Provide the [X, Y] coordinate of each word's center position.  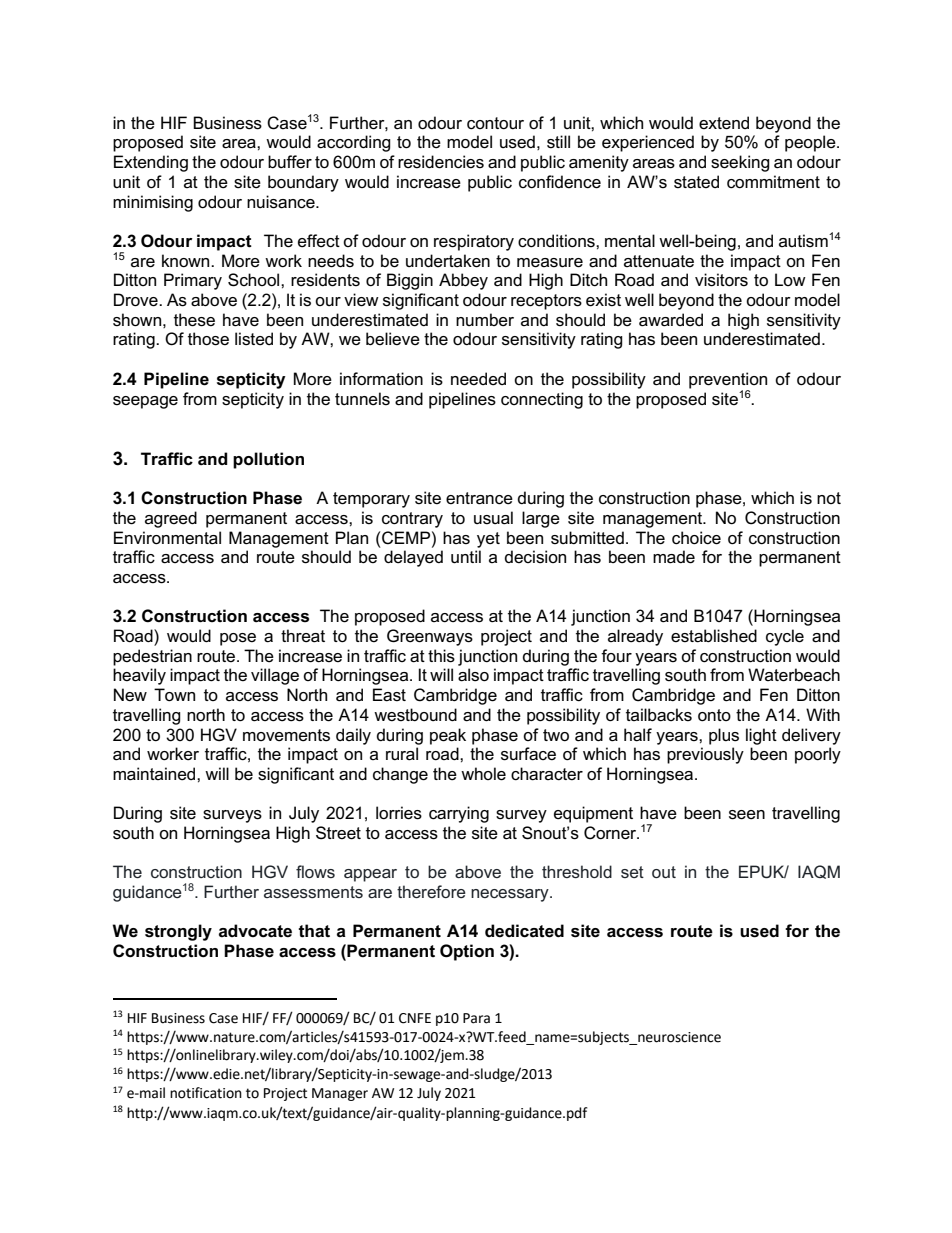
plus [724, 736]
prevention [728, 381]
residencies [441, 162]
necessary [511, 895]
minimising [153, 203]
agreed [171, 519]
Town [174, 695]
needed [478, 379]
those [208, 339]
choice [696, 538]
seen [747, 815]
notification [206, 1093]
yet [488, 540]
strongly [178, 932]
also [473, 675]
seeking [740, 163]
